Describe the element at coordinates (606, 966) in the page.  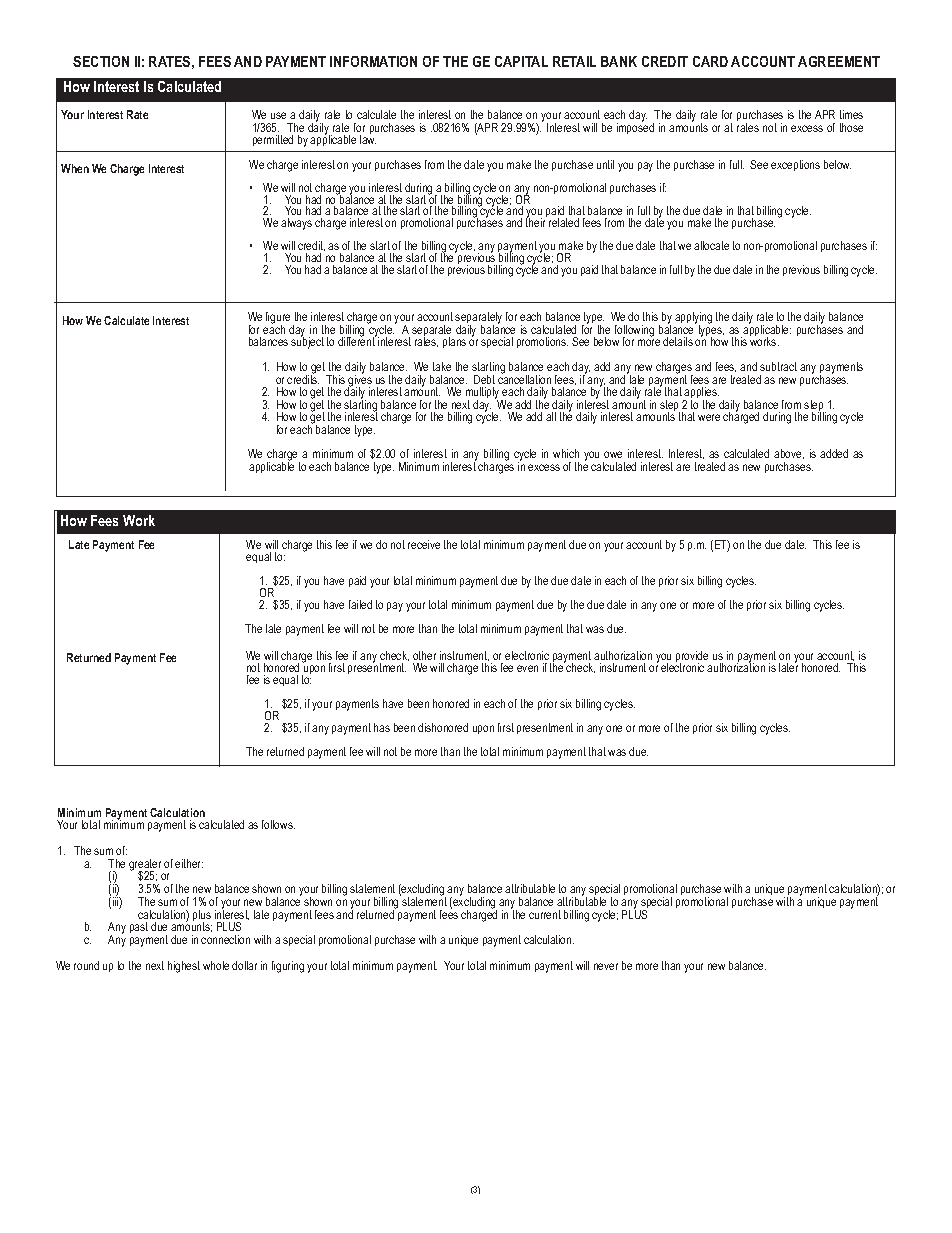
I see `never` at that location.
